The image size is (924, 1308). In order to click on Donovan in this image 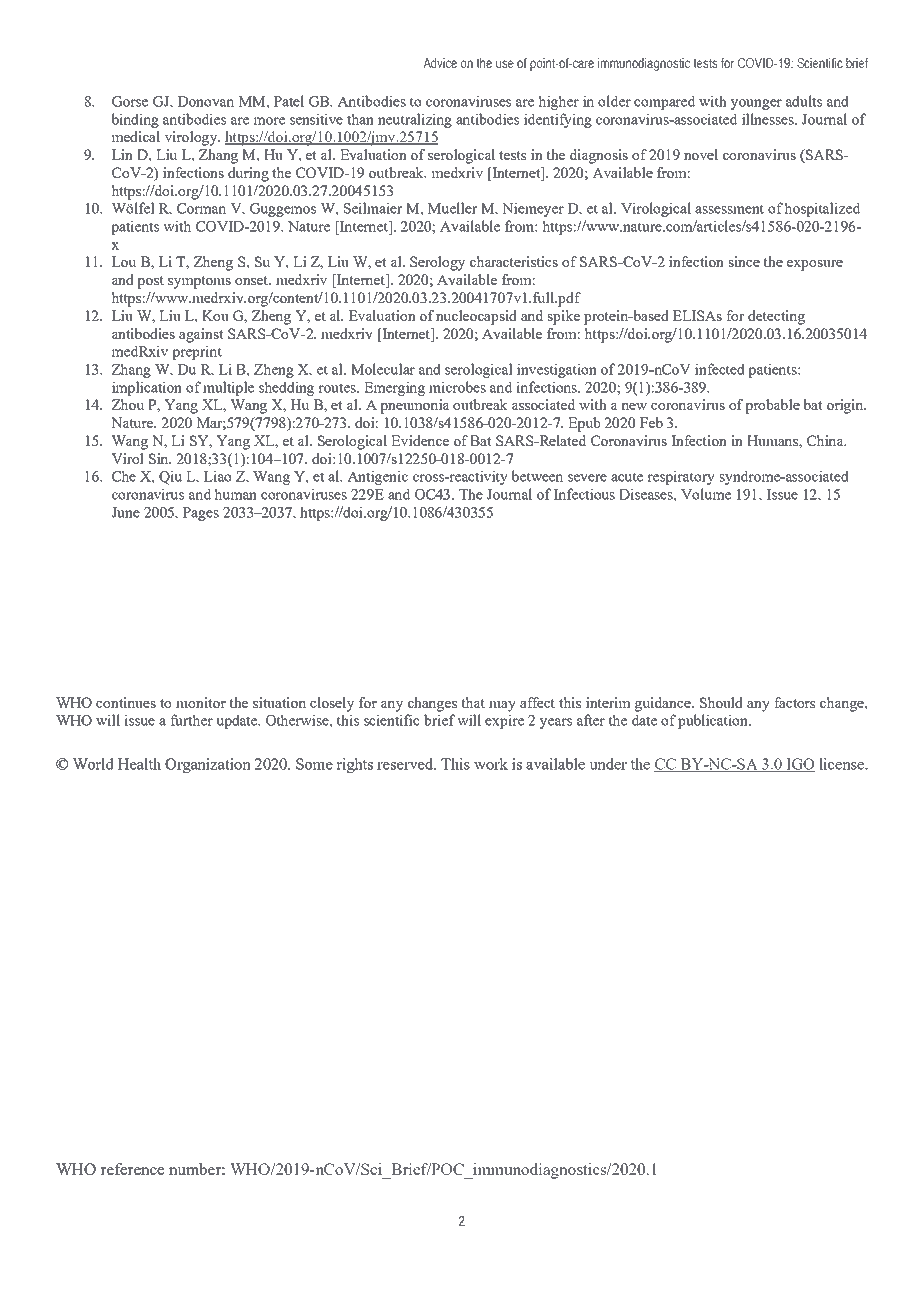, I will do `click(206, 101)`.
